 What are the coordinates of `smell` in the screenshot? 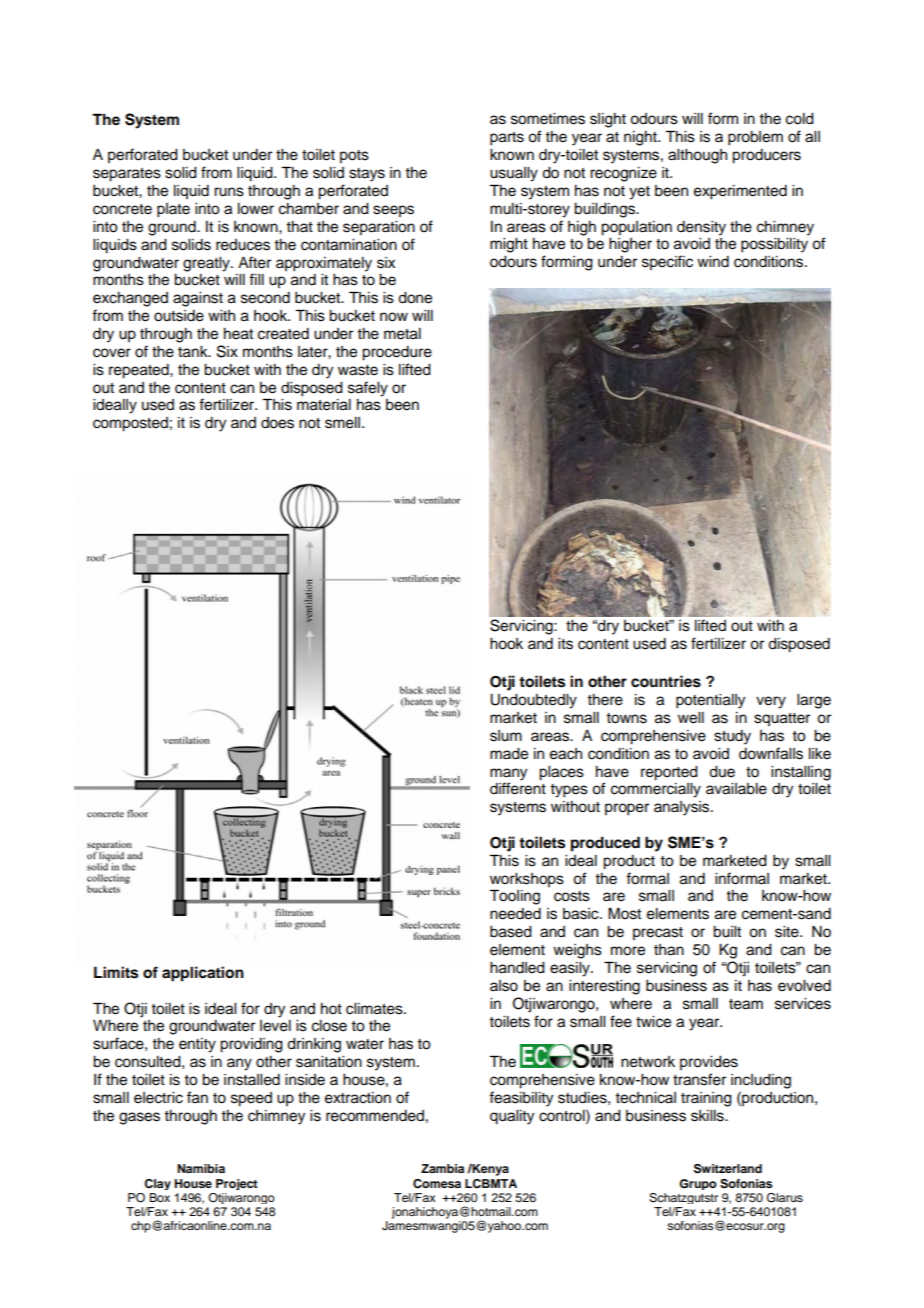 It's located at (344, 423).
